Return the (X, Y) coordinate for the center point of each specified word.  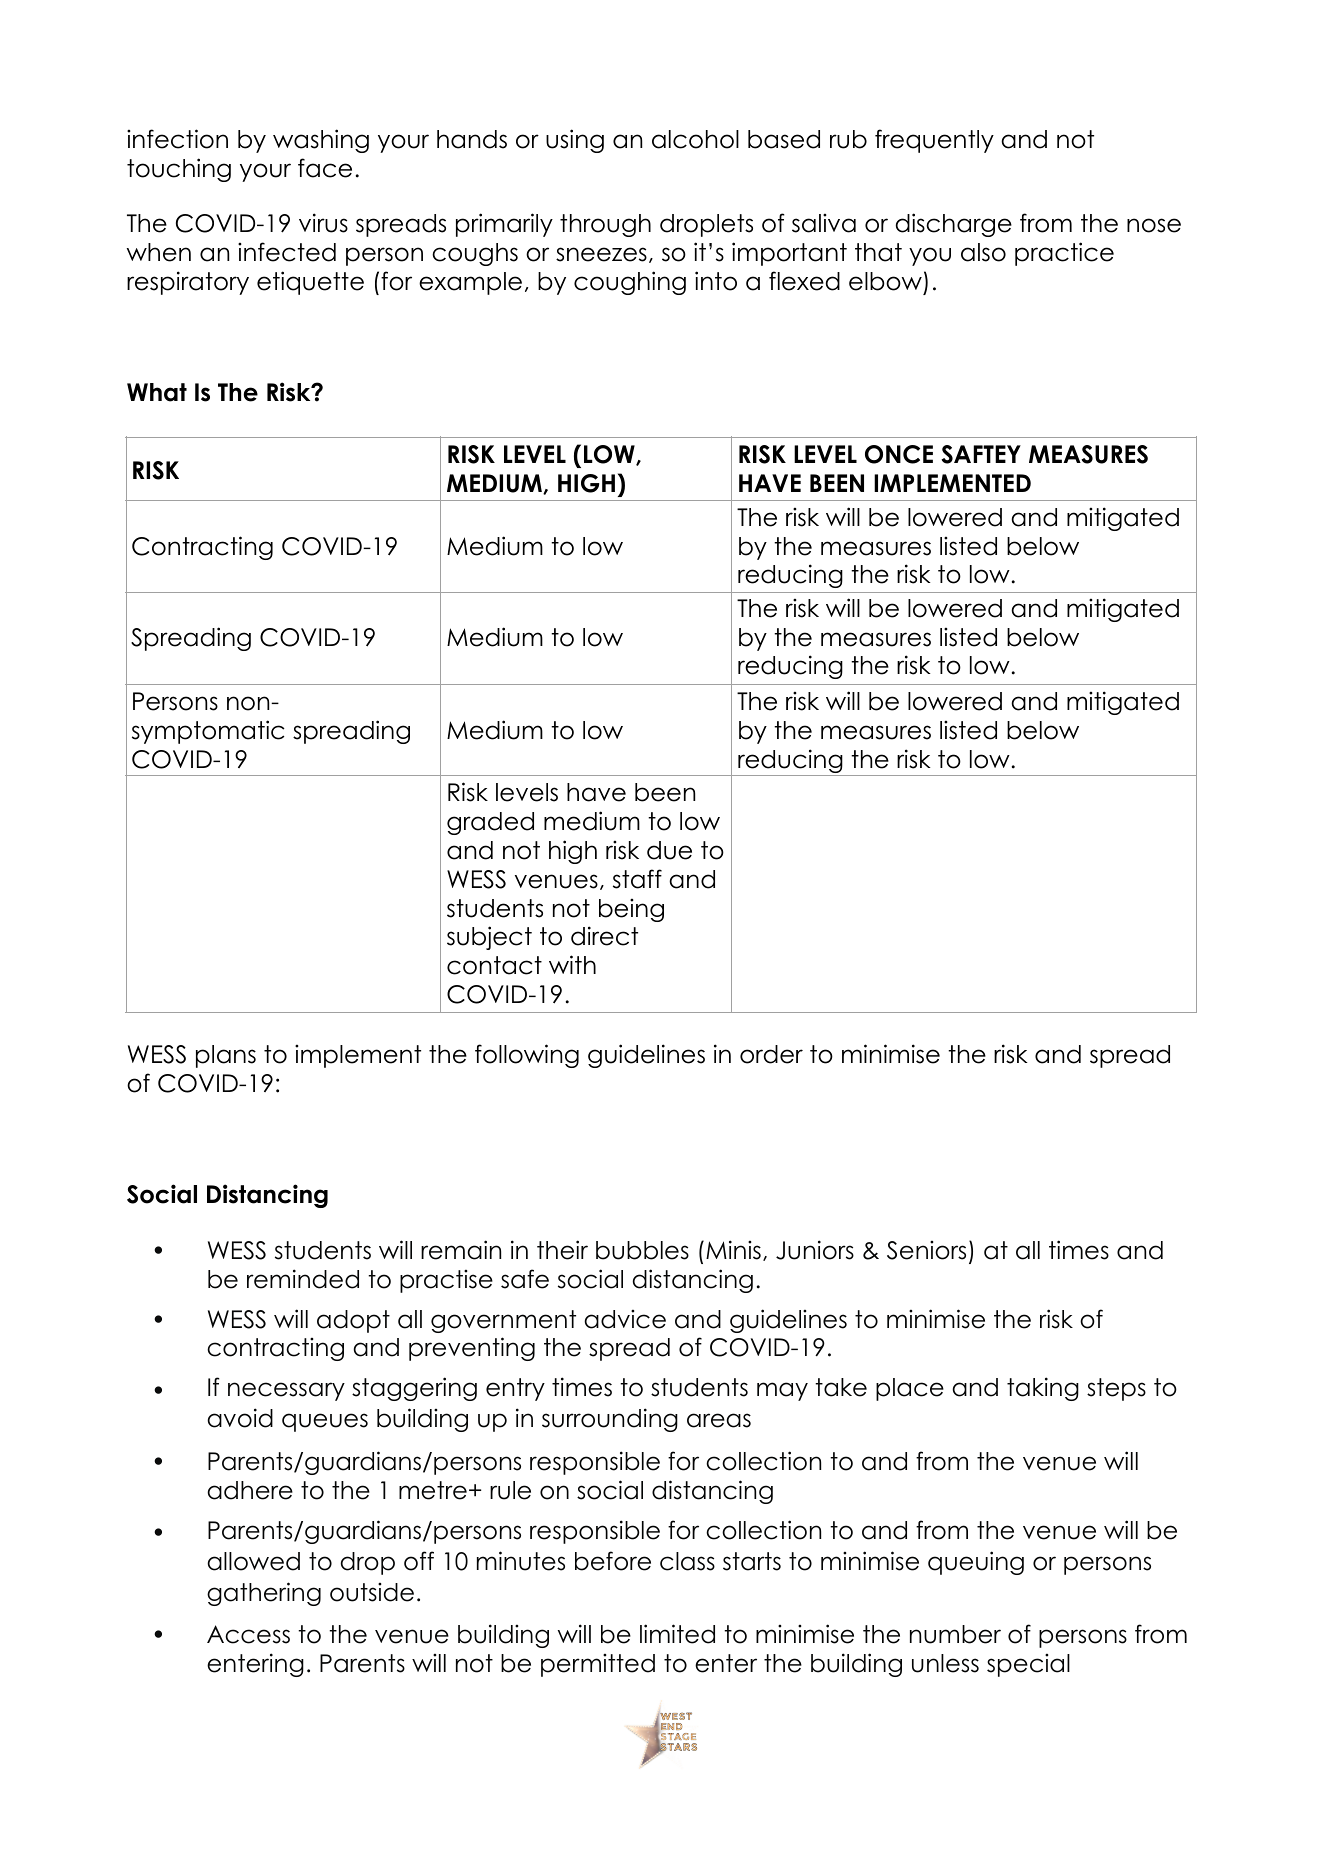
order (771, 1054)
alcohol (695, 139)
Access (248, 1634)
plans (226, 1056)
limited (677, 1634)
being (631, 910)
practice (1064, 254)
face (325, 168)
